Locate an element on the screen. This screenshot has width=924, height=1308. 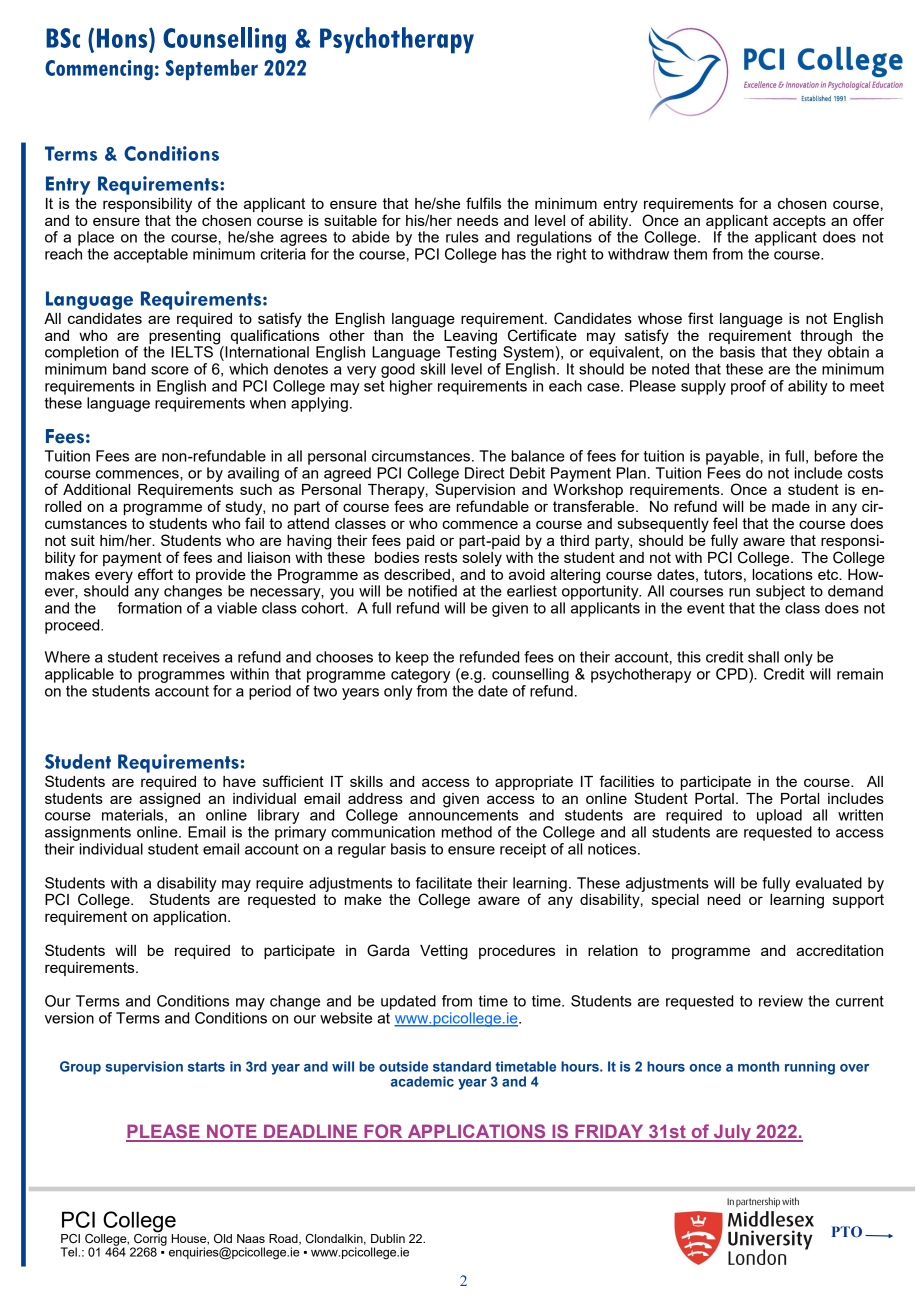
accepts is located at coordinates (799, 222).
